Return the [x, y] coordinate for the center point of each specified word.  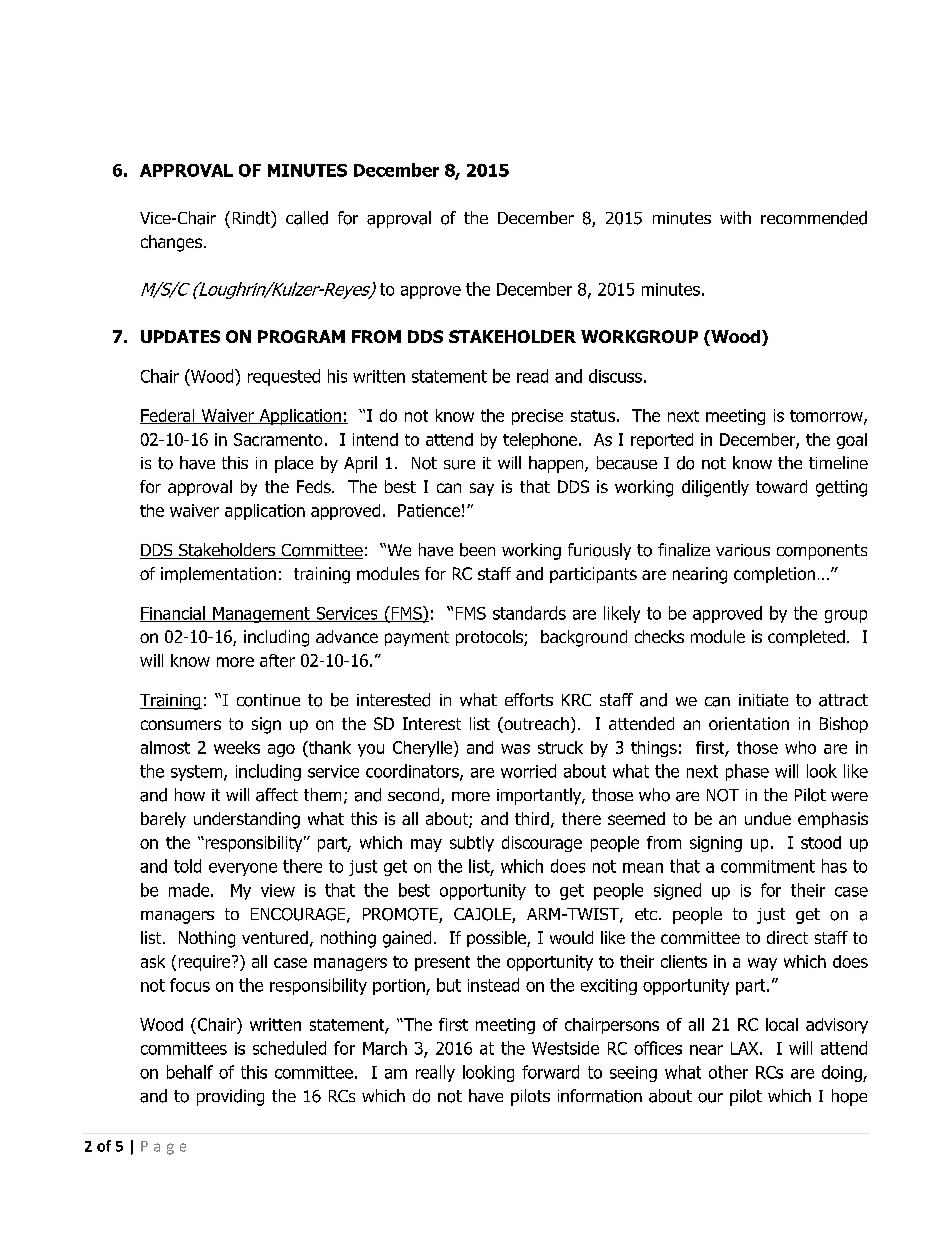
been [477, 550]
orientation [749, 723]
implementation [218, 575]
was [515, 749]
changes [171, 243]
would [571, 937]
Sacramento [278, 439]
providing [230, 1097]
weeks [237, 747]
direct [787, 937]
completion [774, 575]
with [735, 217]
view [278, 890]
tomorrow [827, 417]
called [307, 218]
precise [537, 417]
